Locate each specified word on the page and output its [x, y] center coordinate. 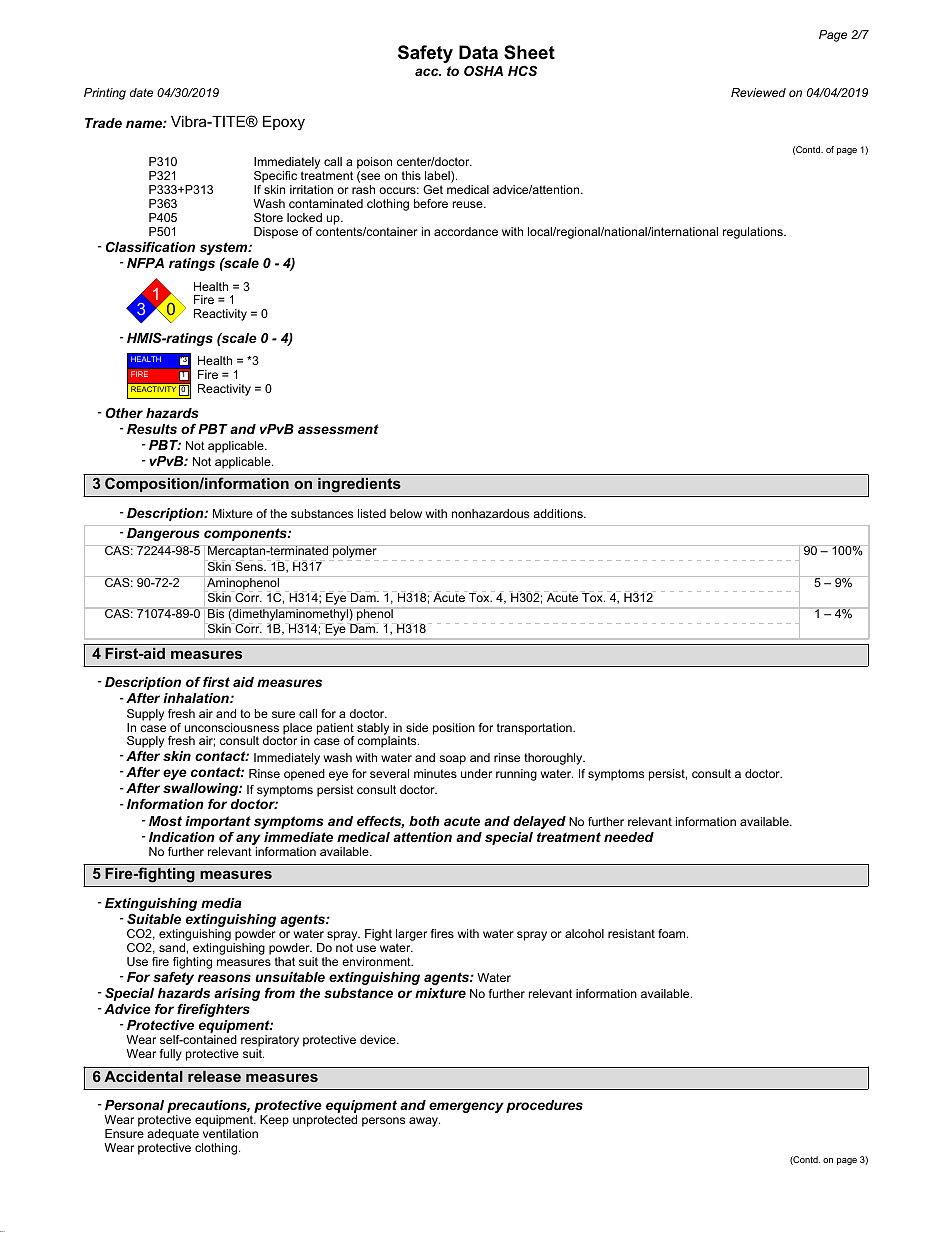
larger [411, 936]
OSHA [483, 71]
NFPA [145, 263]
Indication [182, 837]
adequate [173, 1136]
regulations [754, 233]
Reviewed [758, 92]
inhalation [197, 698]
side [417, 727]
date [141, 92]
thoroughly [554, 759]
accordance [466, 231]
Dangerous [163, 534]
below [406, 513]
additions [559, 513]
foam [673, 933]
